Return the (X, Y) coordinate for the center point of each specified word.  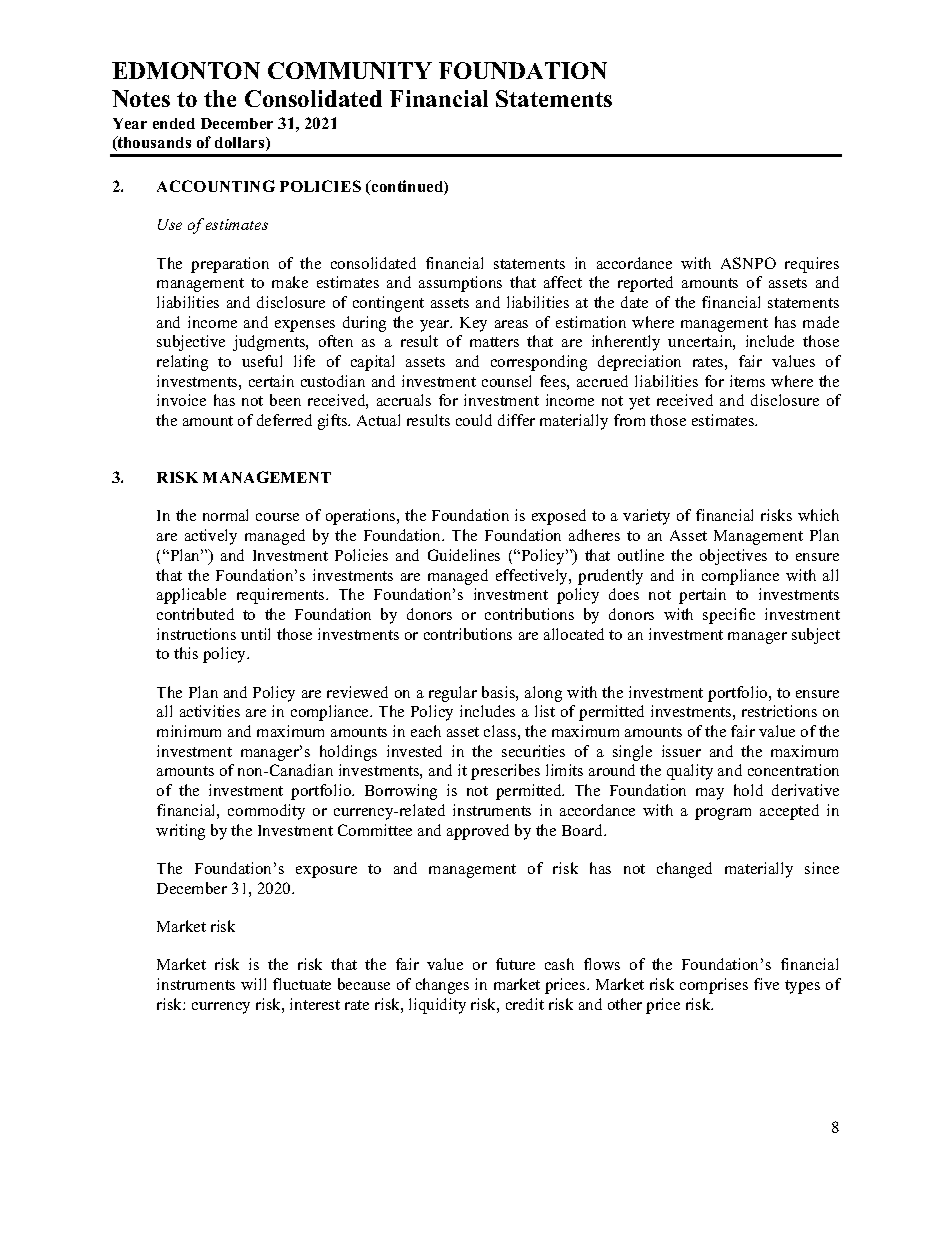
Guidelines (464, 555)
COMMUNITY (350, 70)
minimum (189, 731)
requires (812, 265)
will (253, 984)
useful (262, 361)
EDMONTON (186, 70)
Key (473, 324)
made (821, 322)
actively (211, 537)
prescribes (505, 772)
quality (690, 772)
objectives (733, 557)
